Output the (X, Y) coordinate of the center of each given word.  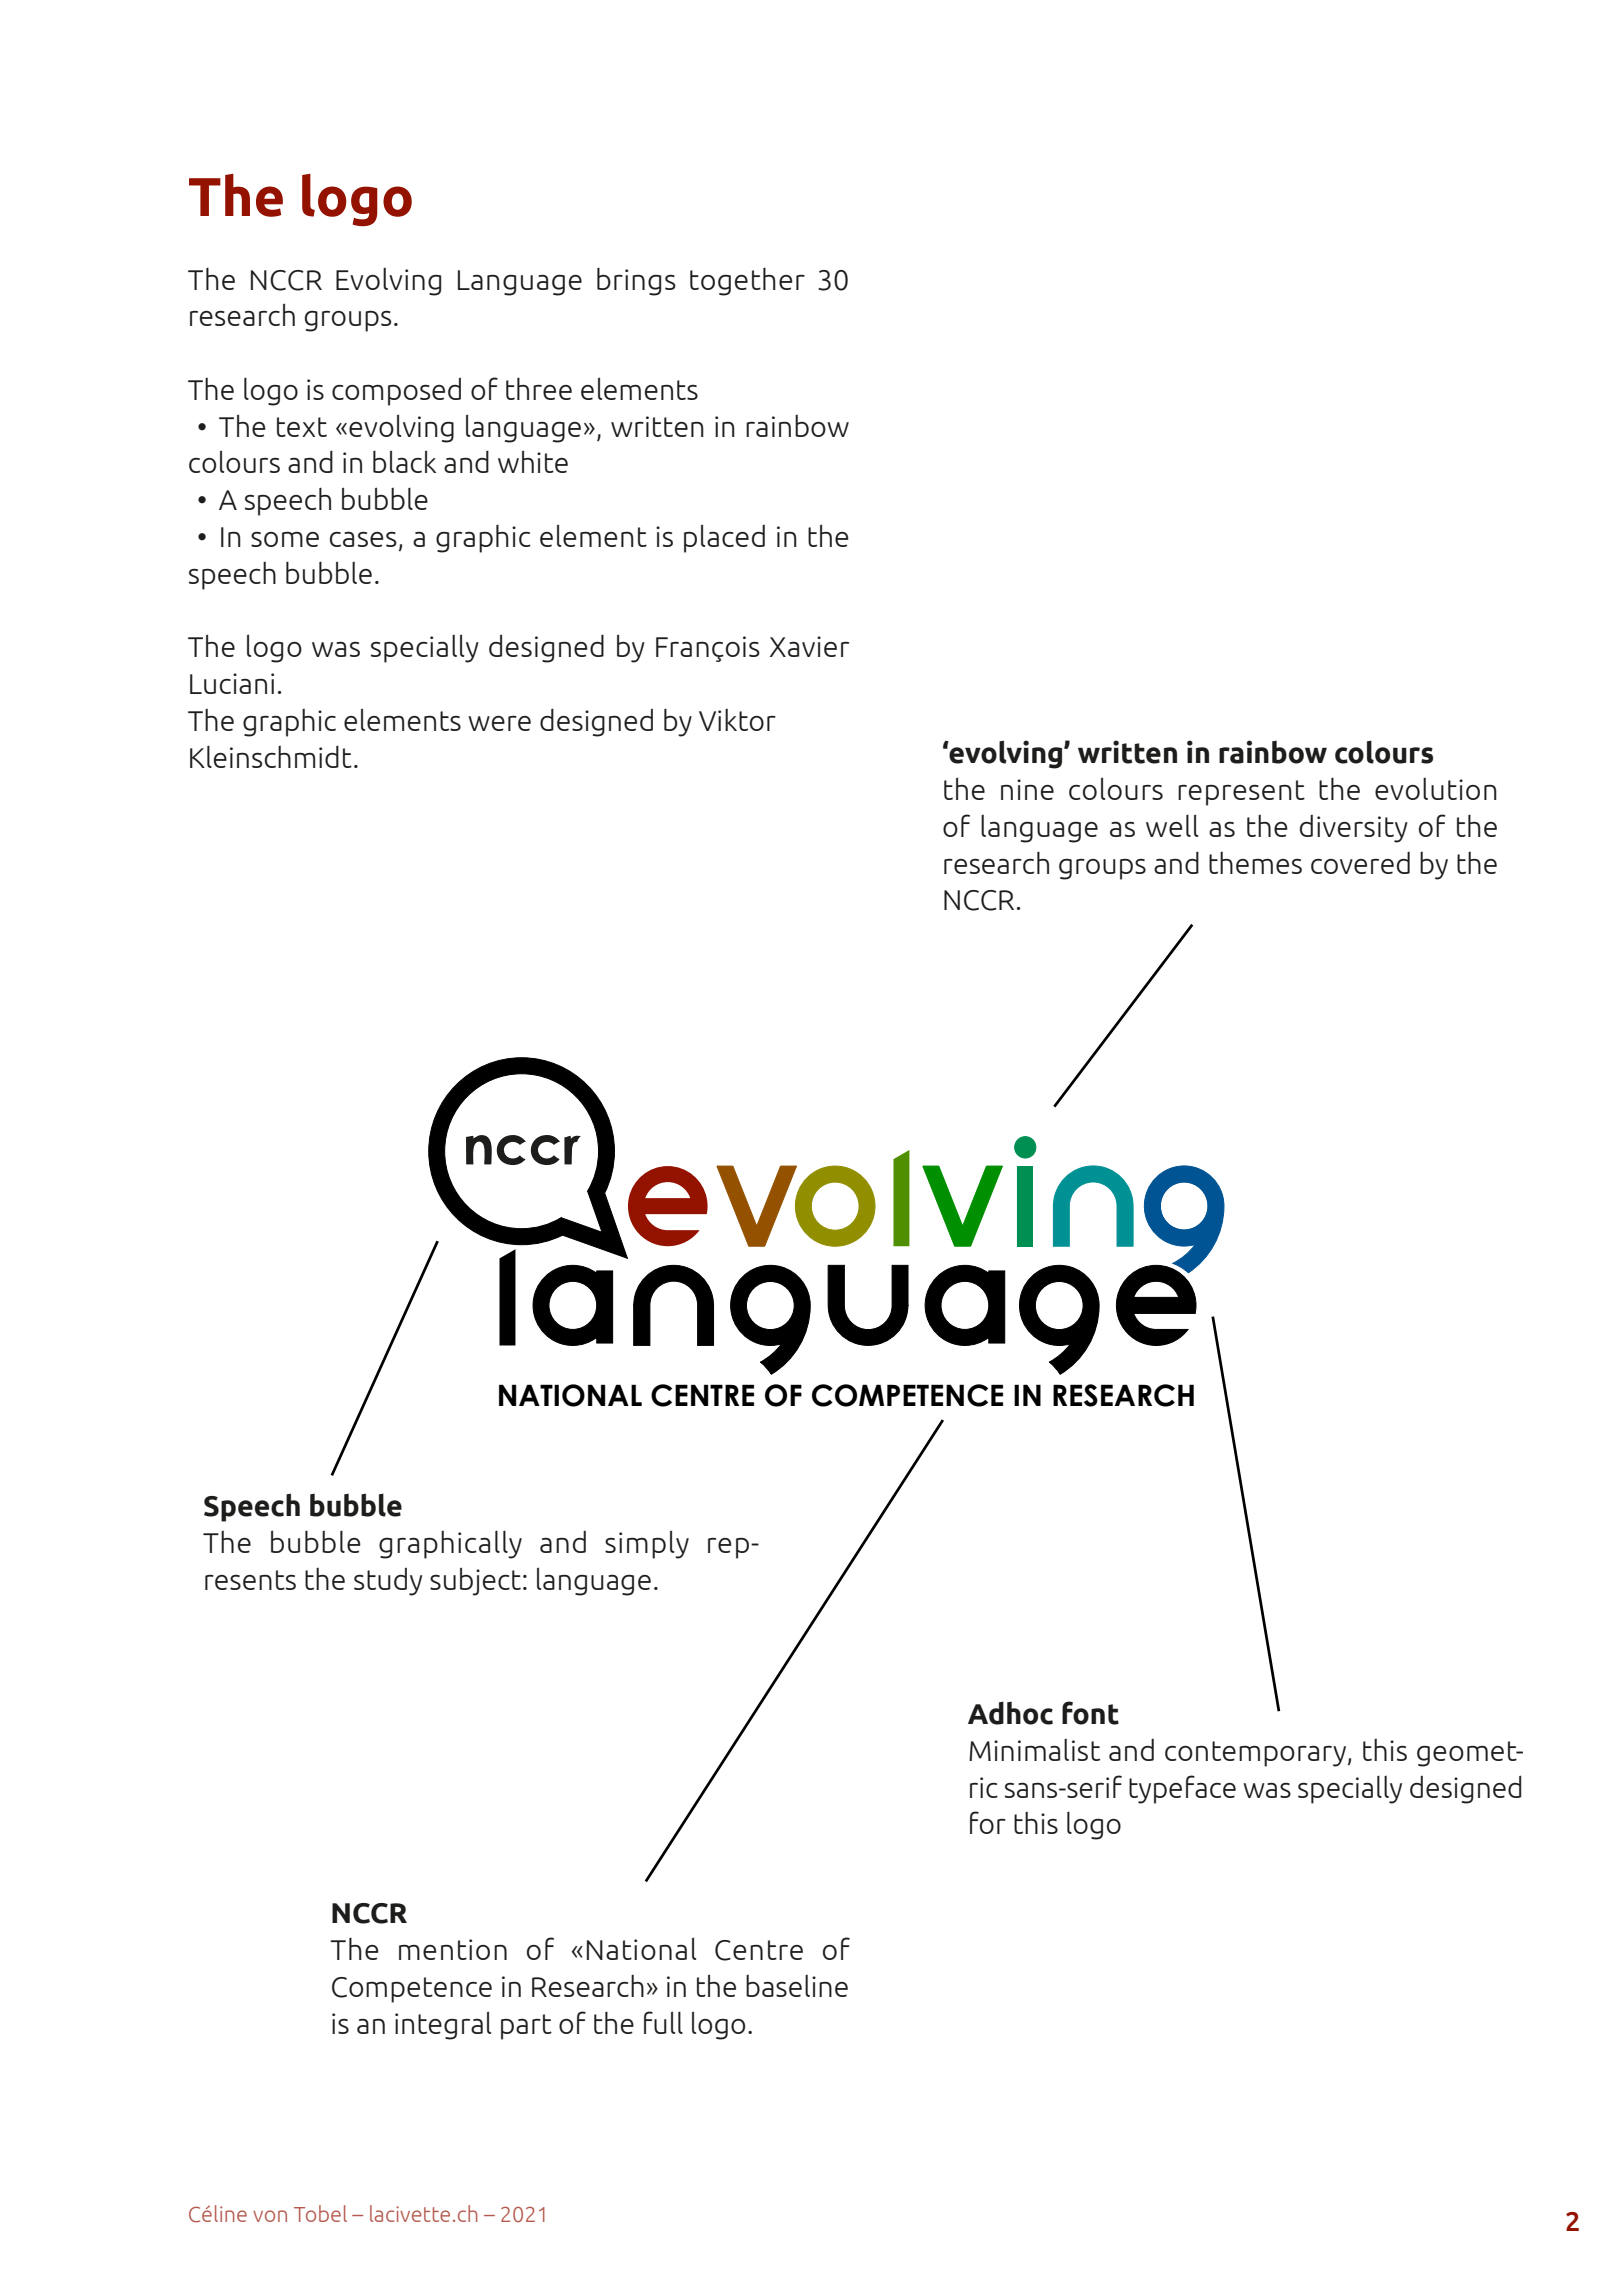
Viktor (737, 720)
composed (396, 391)
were (499, 723)
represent (1241, 793)
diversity (1354, 829)
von (270, 2216)
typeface (1182, 1789)
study (388, 1581)
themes (1255, 863)
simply (647, 1544)
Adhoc (1010, 1713)
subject (475, 1581)
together (747, 282)
